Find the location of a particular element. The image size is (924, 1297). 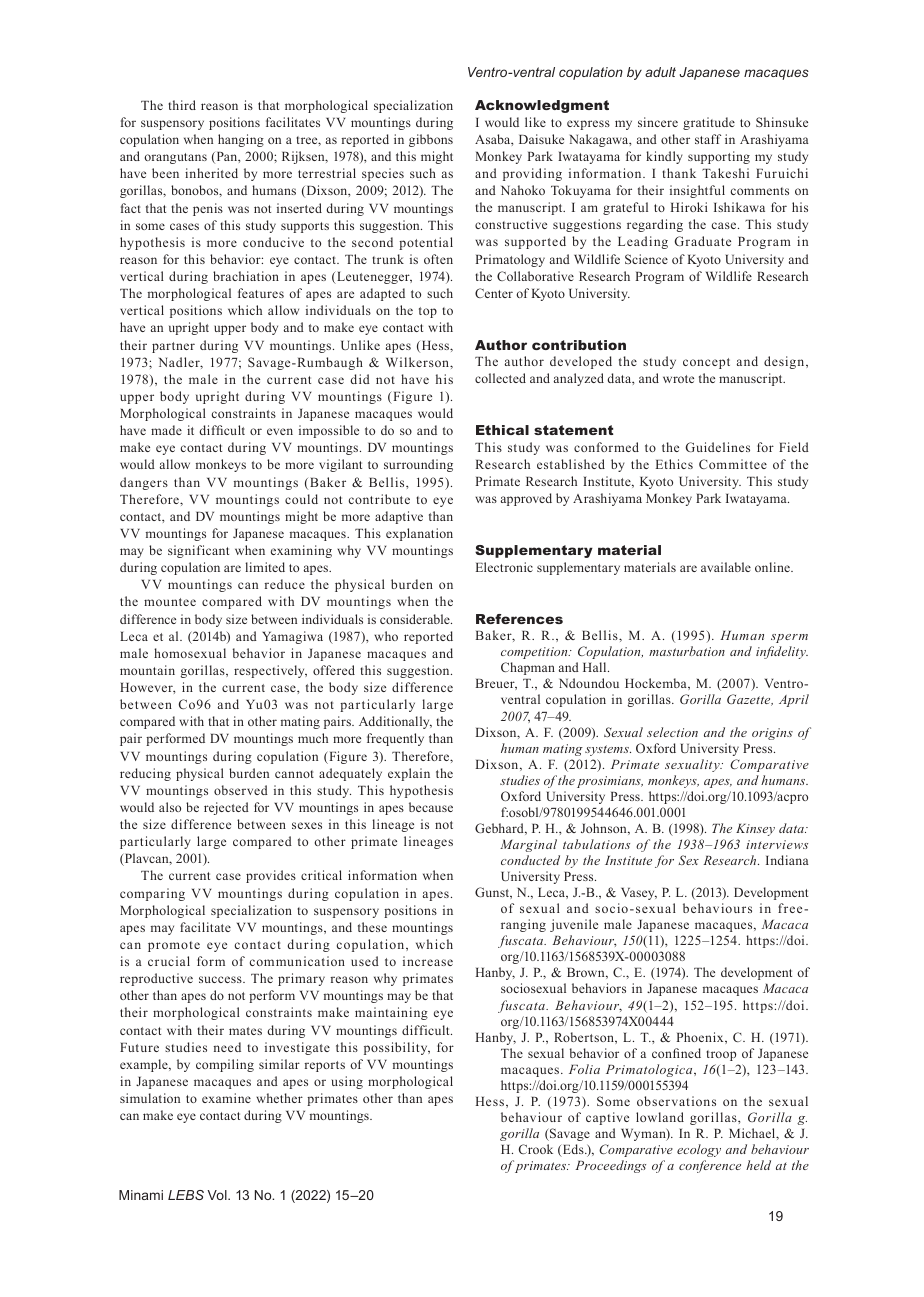

considerable is located at coordinates (416, 619).
